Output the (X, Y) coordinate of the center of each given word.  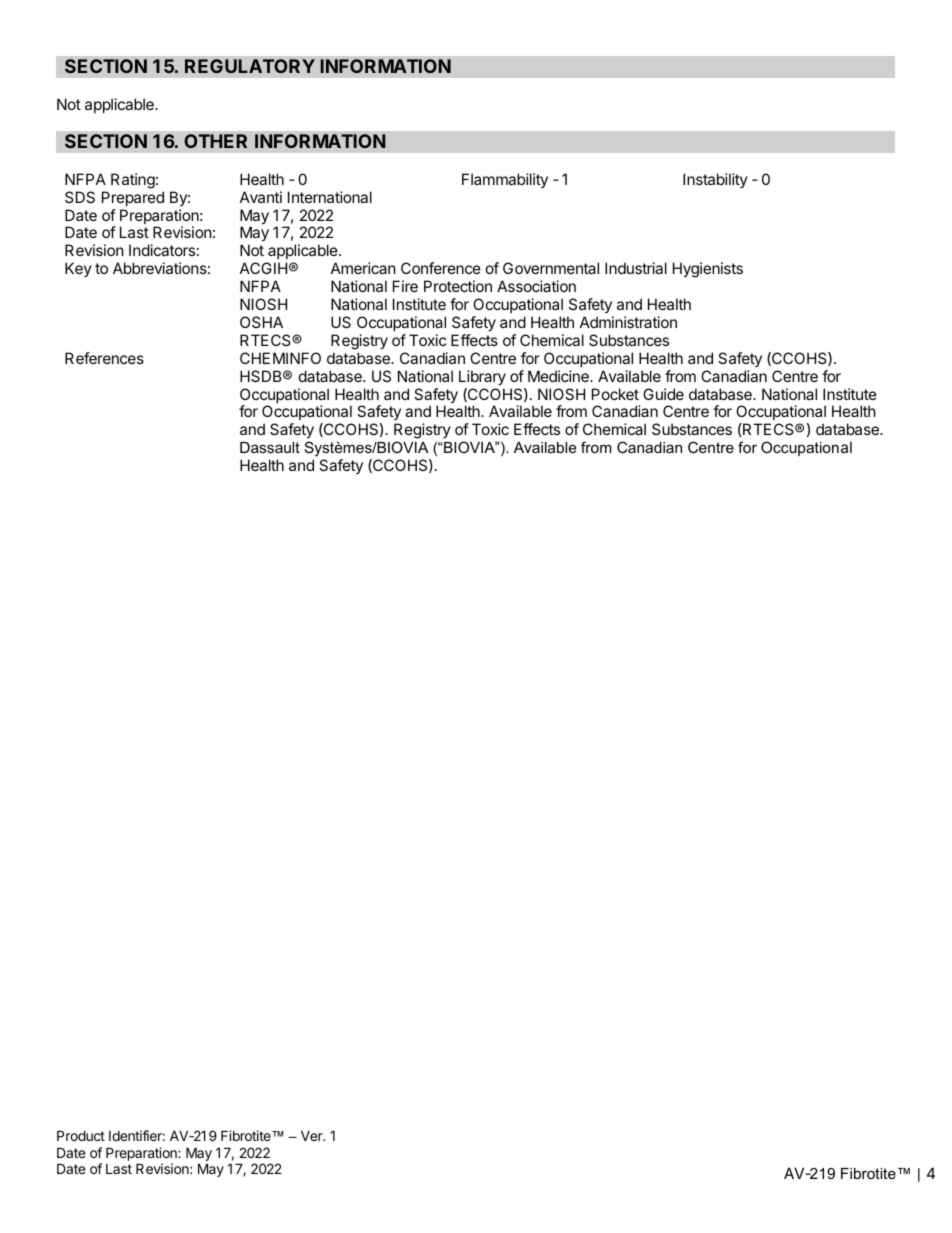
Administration (628, 322)
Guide (663, 394)
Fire (405, 286)
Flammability (505, 180)
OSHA (261, 322)
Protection (458, 286)
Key (78, 269)
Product (81, 1135)
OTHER (215, 141)
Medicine (559, 376)
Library (482, 377)
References (104, 358)
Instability (715, 180)
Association (536, 286)
